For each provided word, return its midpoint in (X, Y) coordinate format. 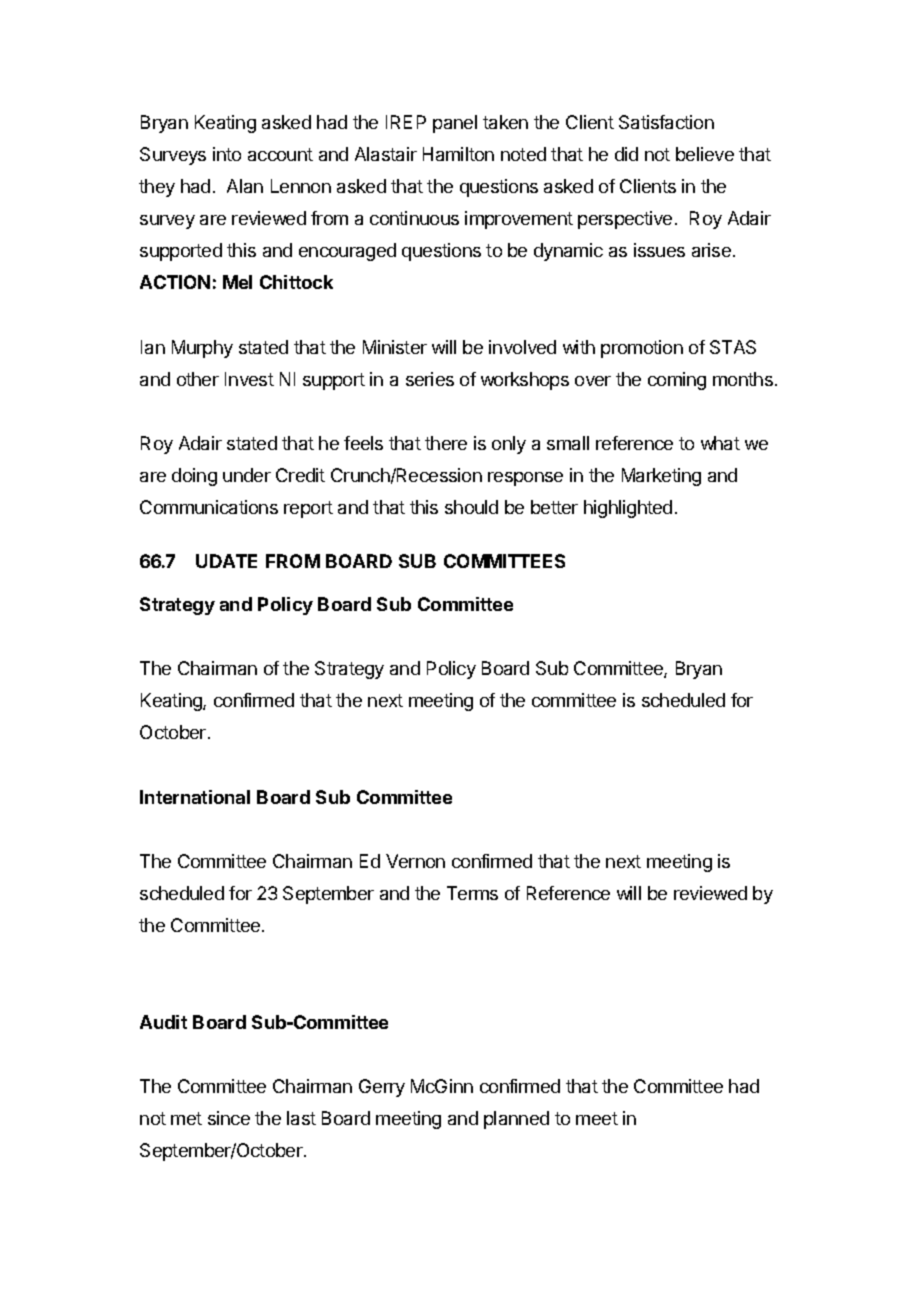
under (247, 475)
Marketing (661, 477)
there (446, 443)
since (229, 1118)
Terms (472, 893)
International (195, 797)
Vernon (415, 861)
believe (705, 154)
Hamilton (458, 154)
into (227, 154)
